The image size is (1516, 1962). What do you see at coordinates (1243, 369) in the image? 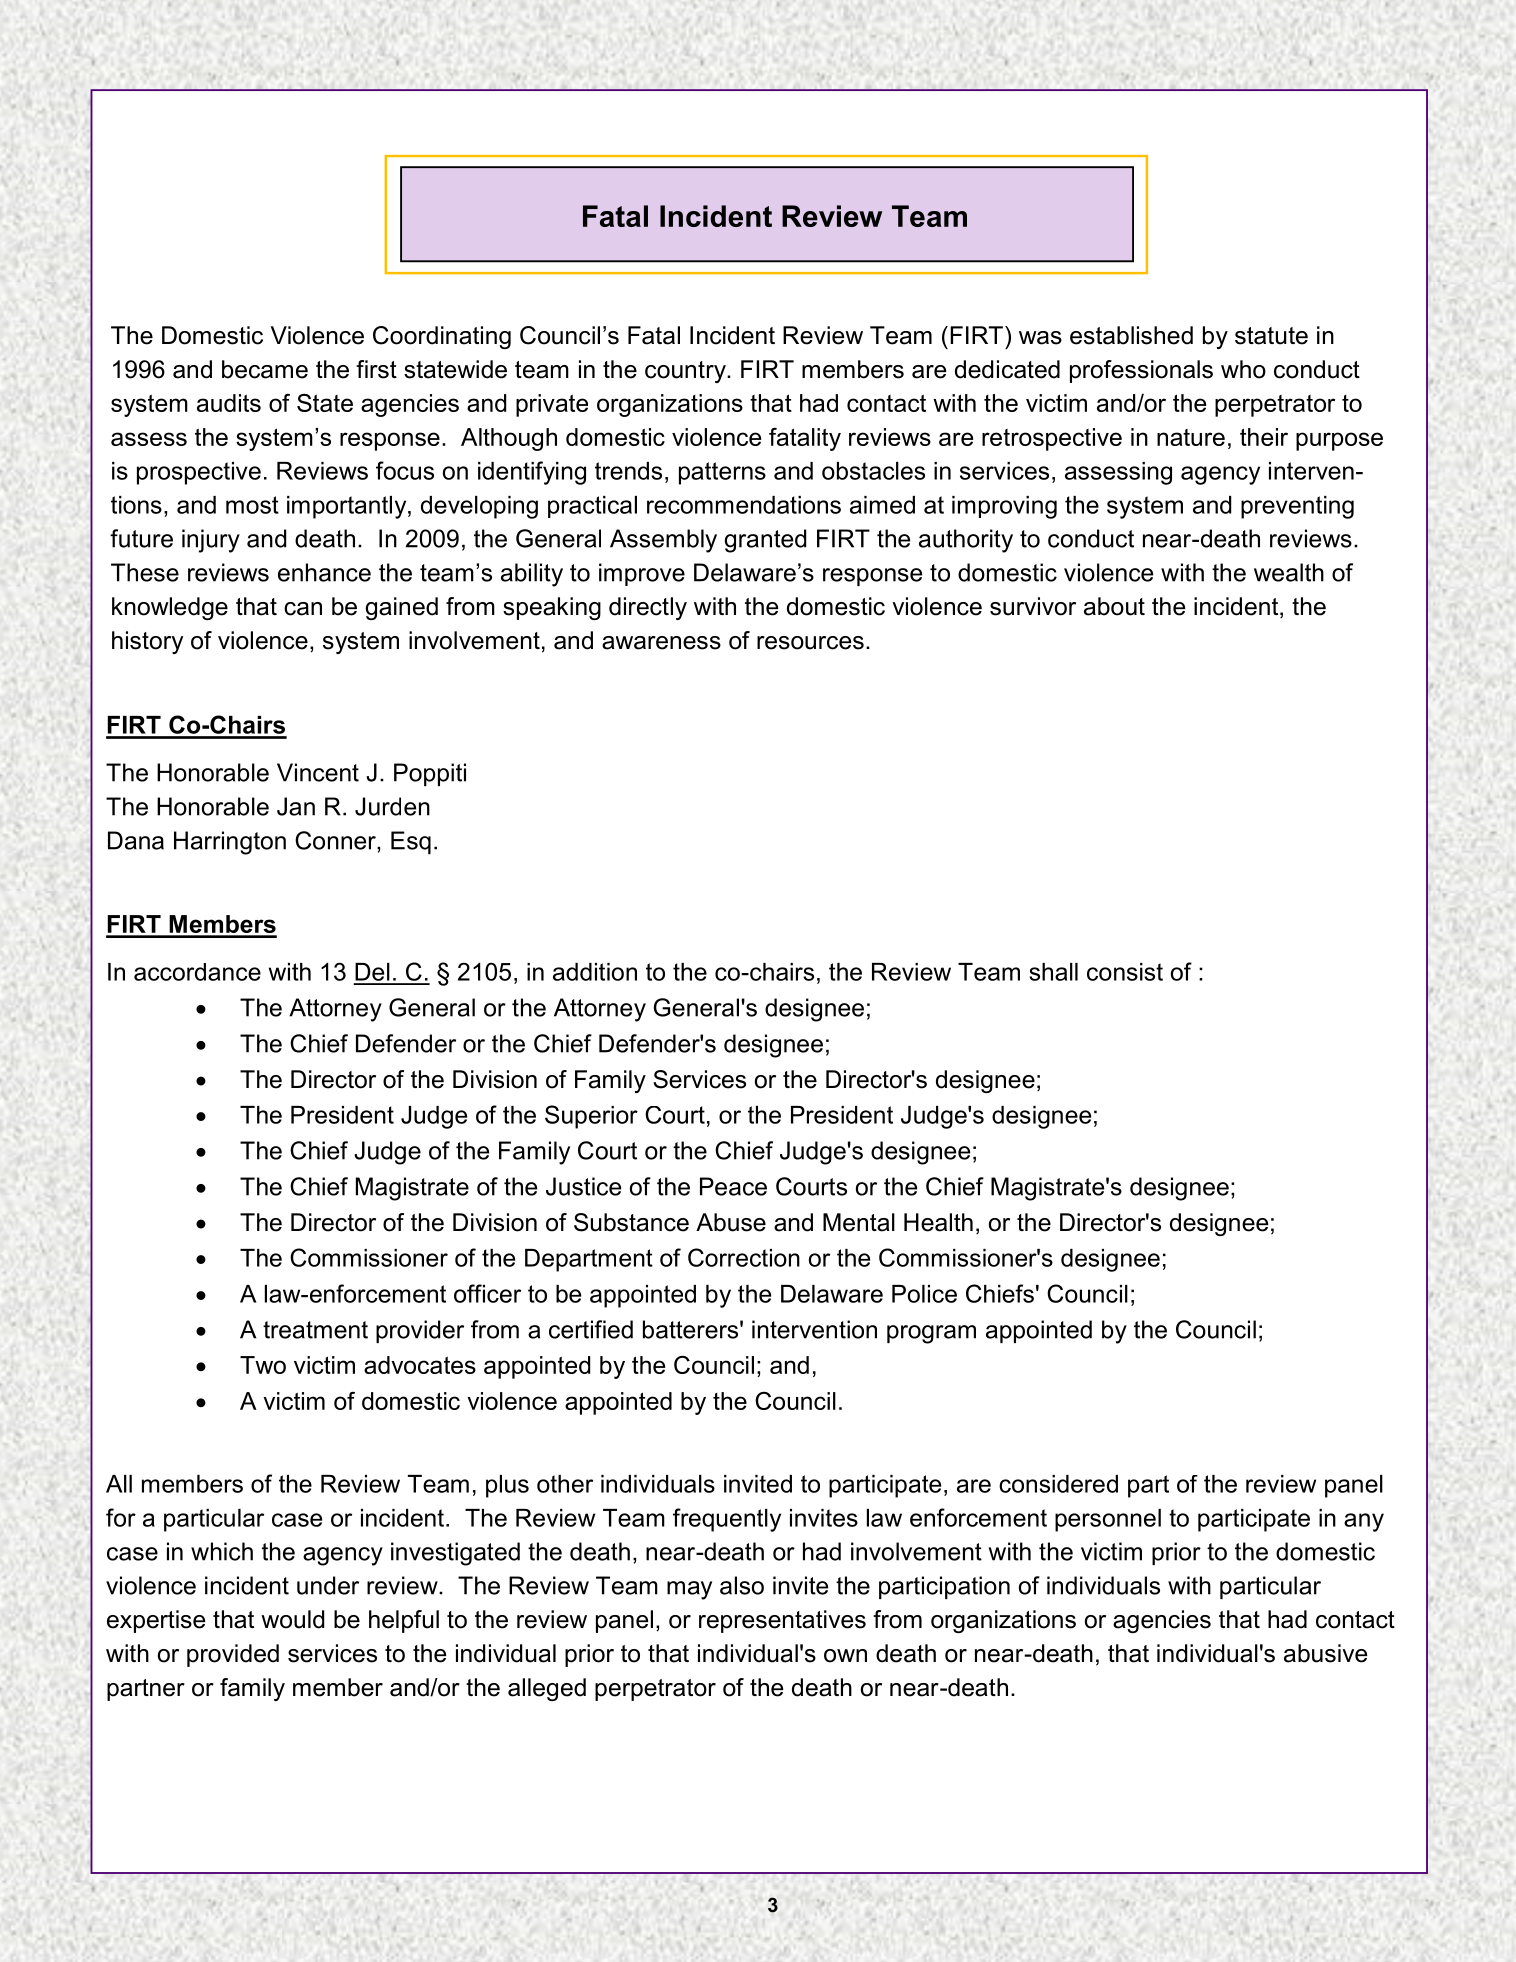
I see `who` at bounding box center [1243, 369].
